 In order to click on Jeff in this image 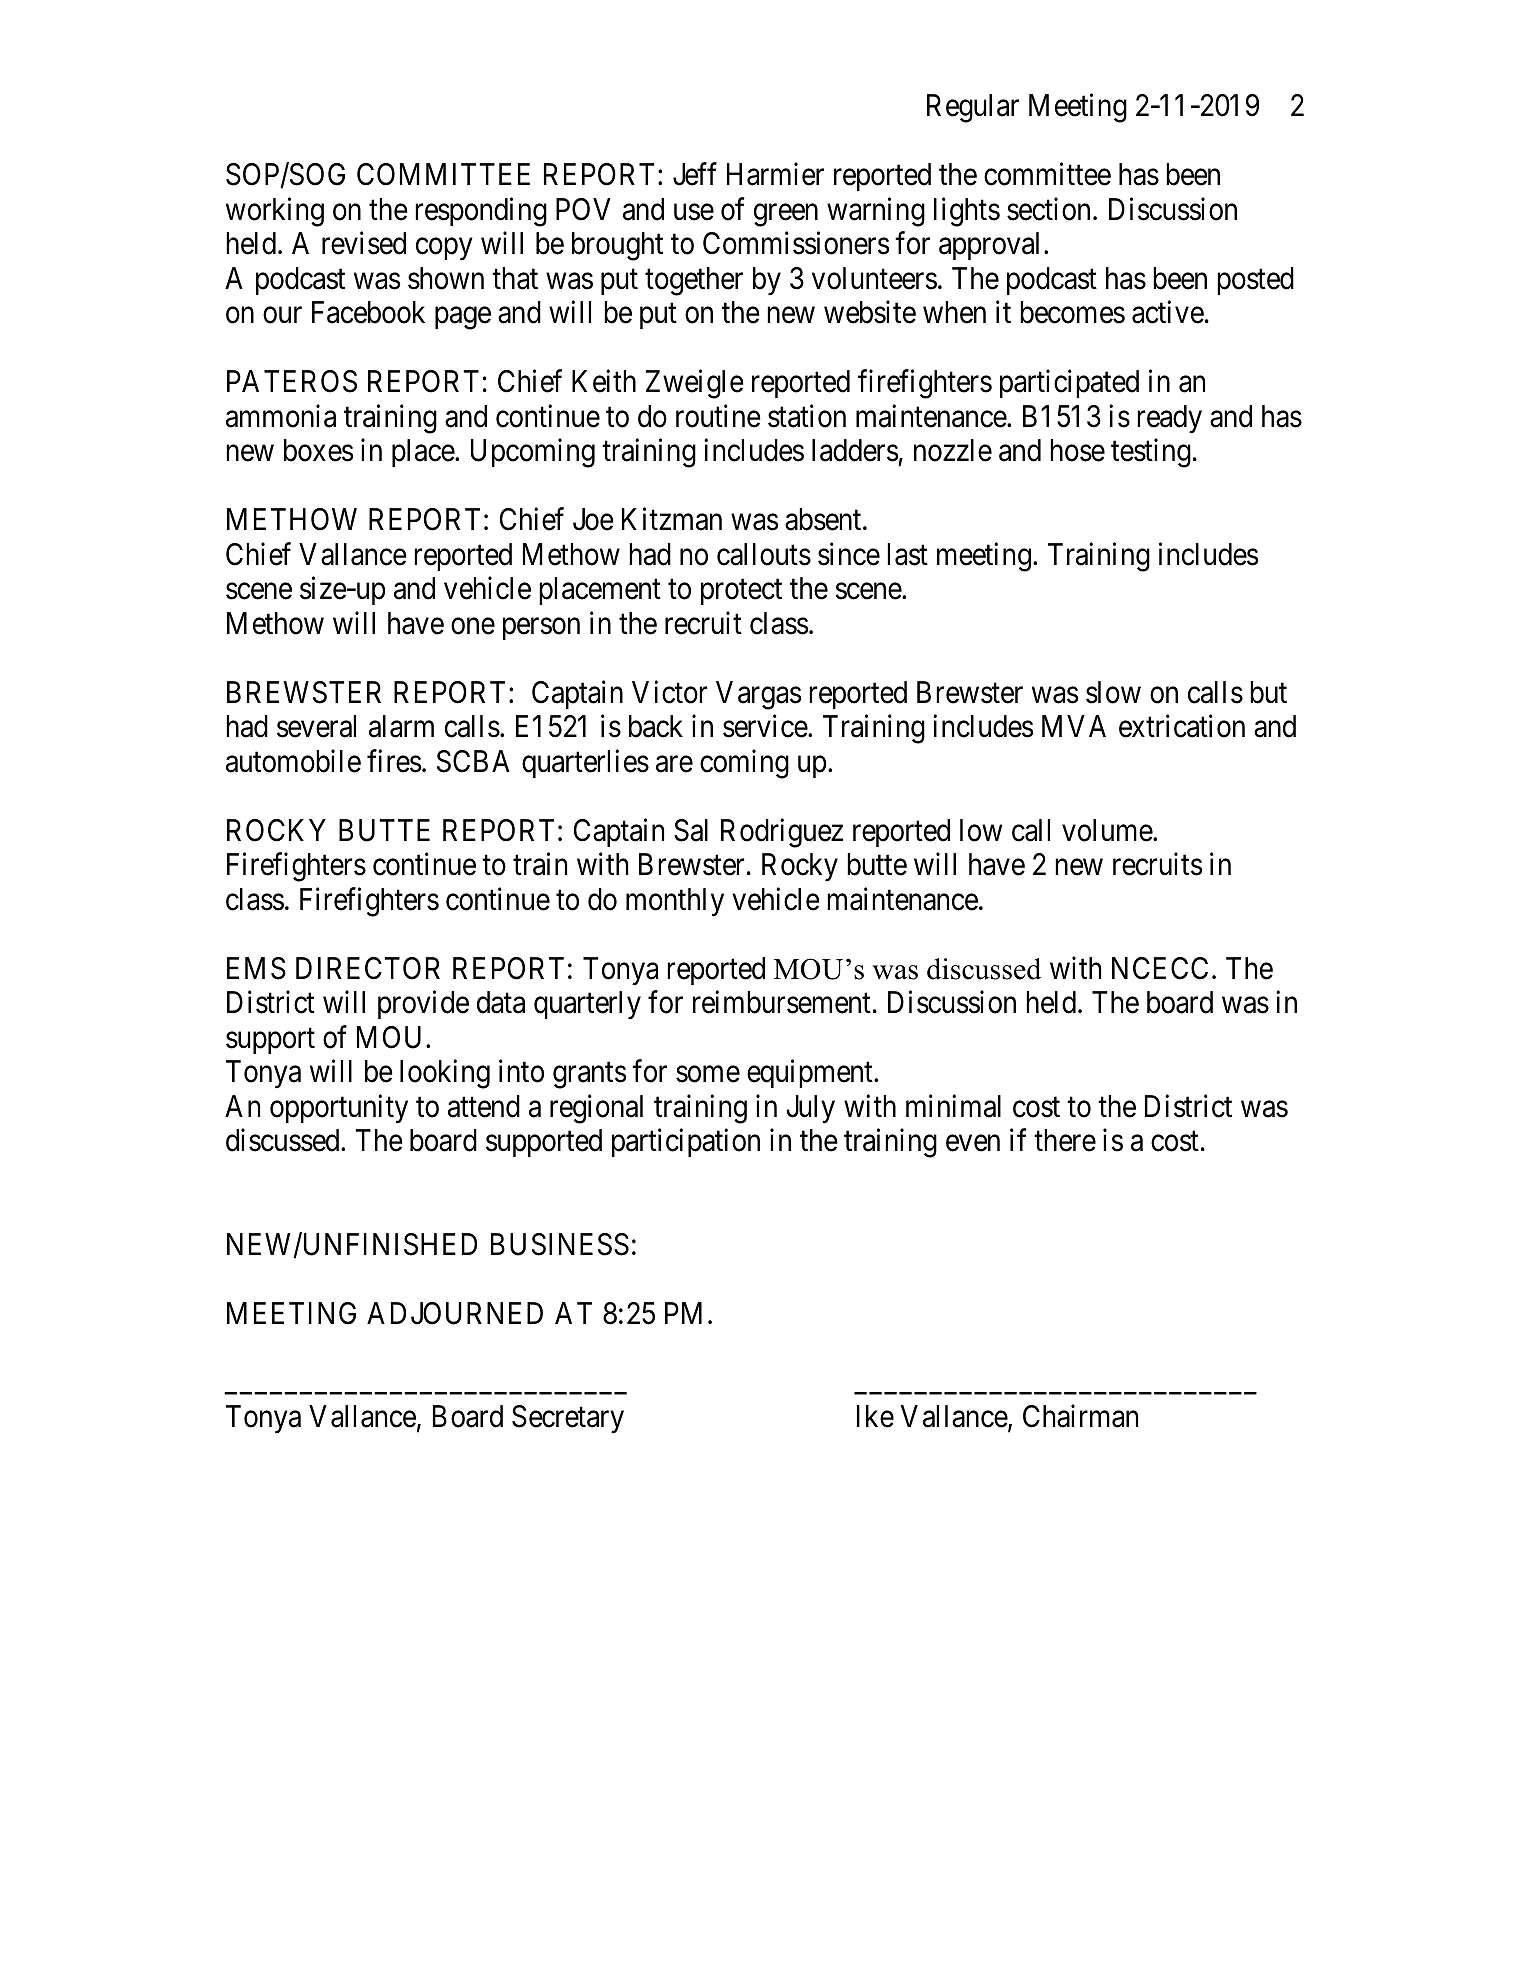, I will do `click(695, 174)`.
